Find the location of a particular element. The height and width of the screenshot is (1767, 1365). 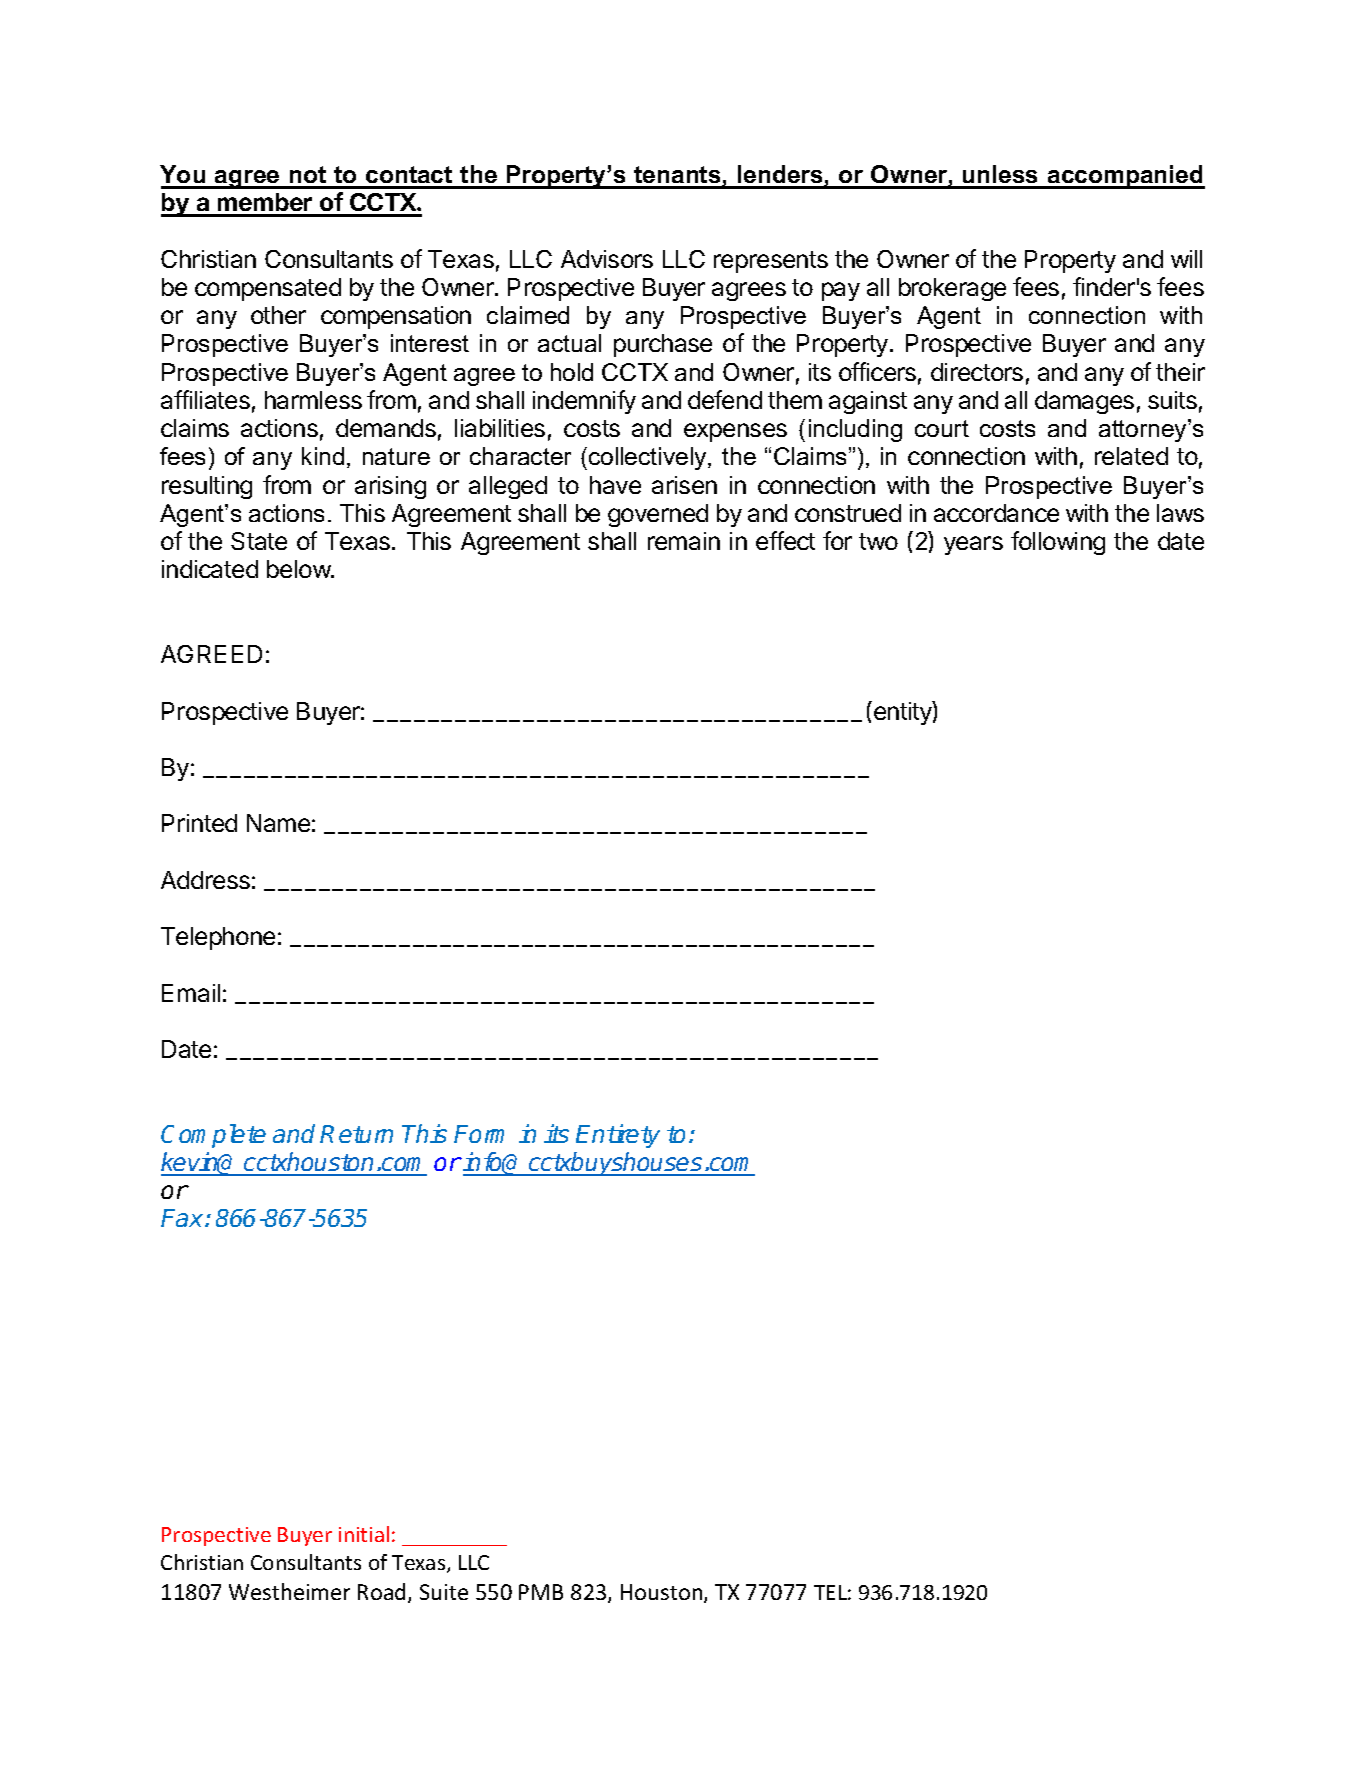

initial is located at coordinates (364, 1534).
